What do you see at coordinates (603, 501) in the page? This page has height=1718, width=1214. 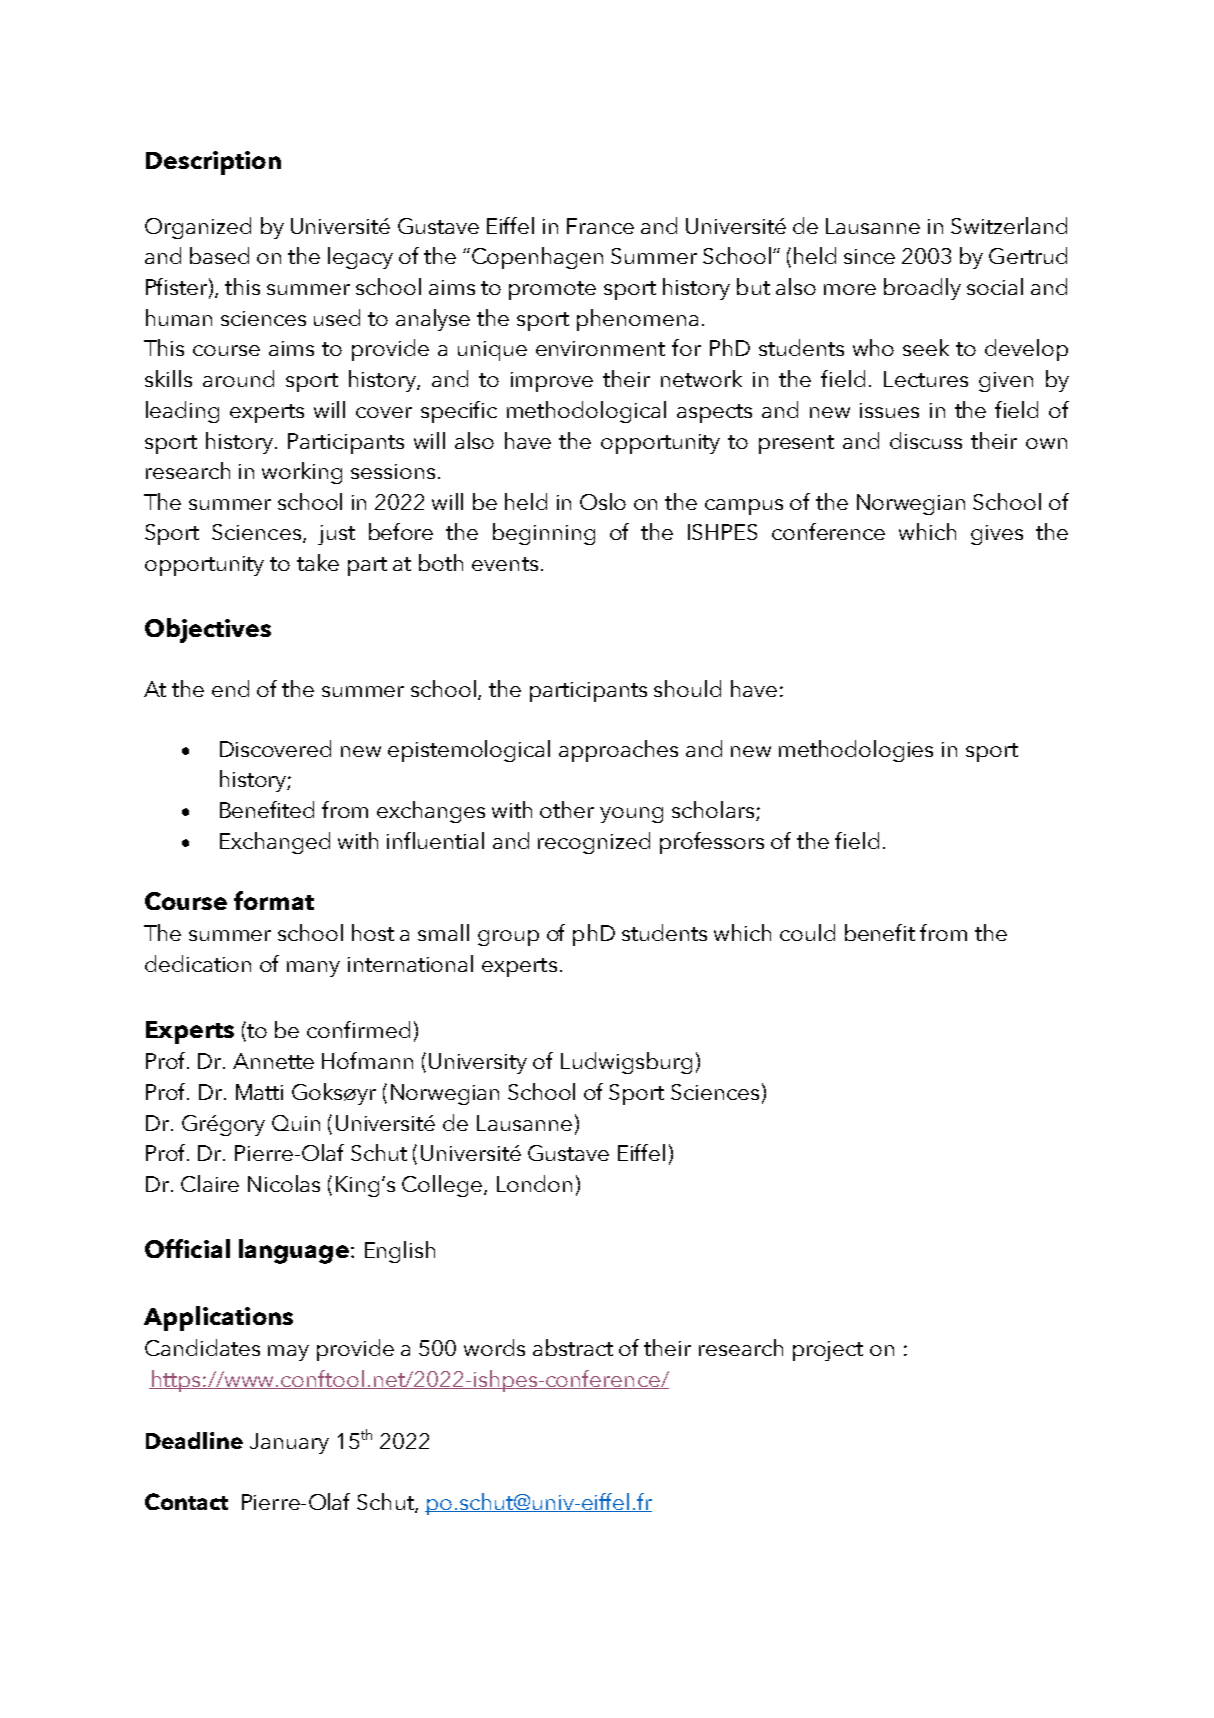 I see `Oslo` at bounding box center [603, 501].
